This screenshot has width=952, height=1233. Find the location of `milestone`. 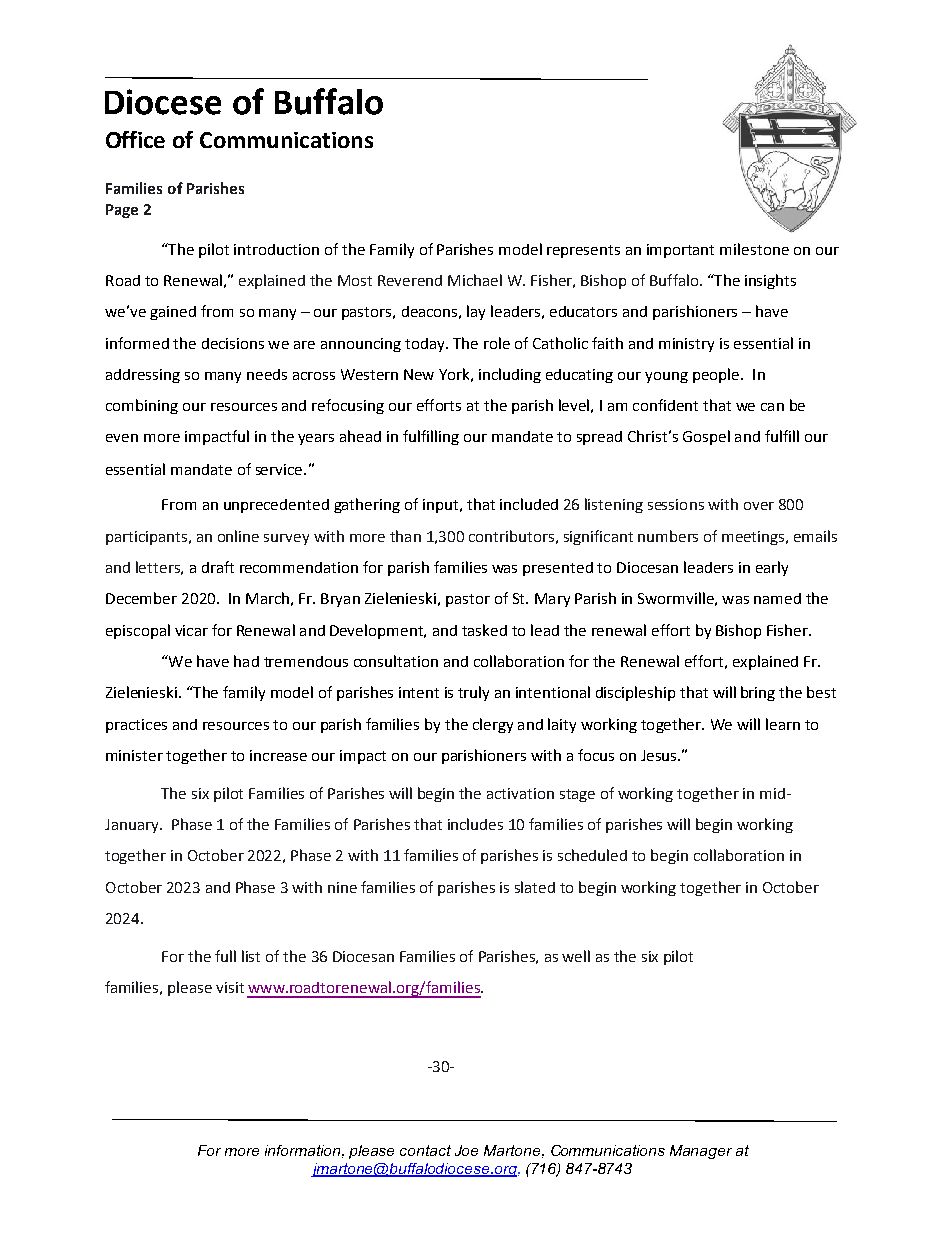

milestone is located at coordinates (754, 249).
